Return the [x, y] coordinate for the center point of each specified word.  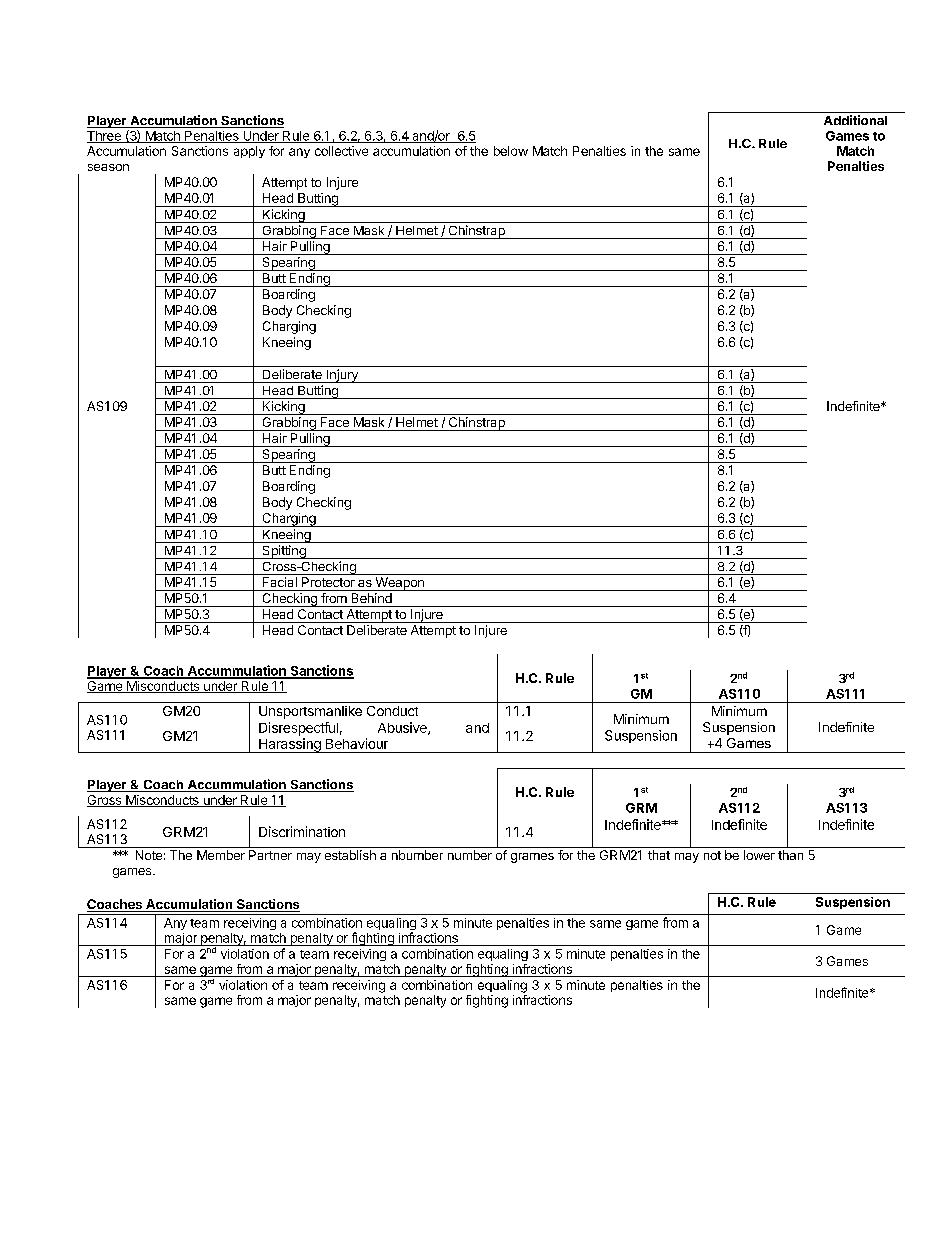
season [108, 167]
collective [341, 151]
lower [759, 855]
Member [221, 855]
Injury [342, 376]
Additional [855, 120]
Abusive [403, 728]
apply [249, 152]
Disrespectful [298, 729]
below [511, 151]
